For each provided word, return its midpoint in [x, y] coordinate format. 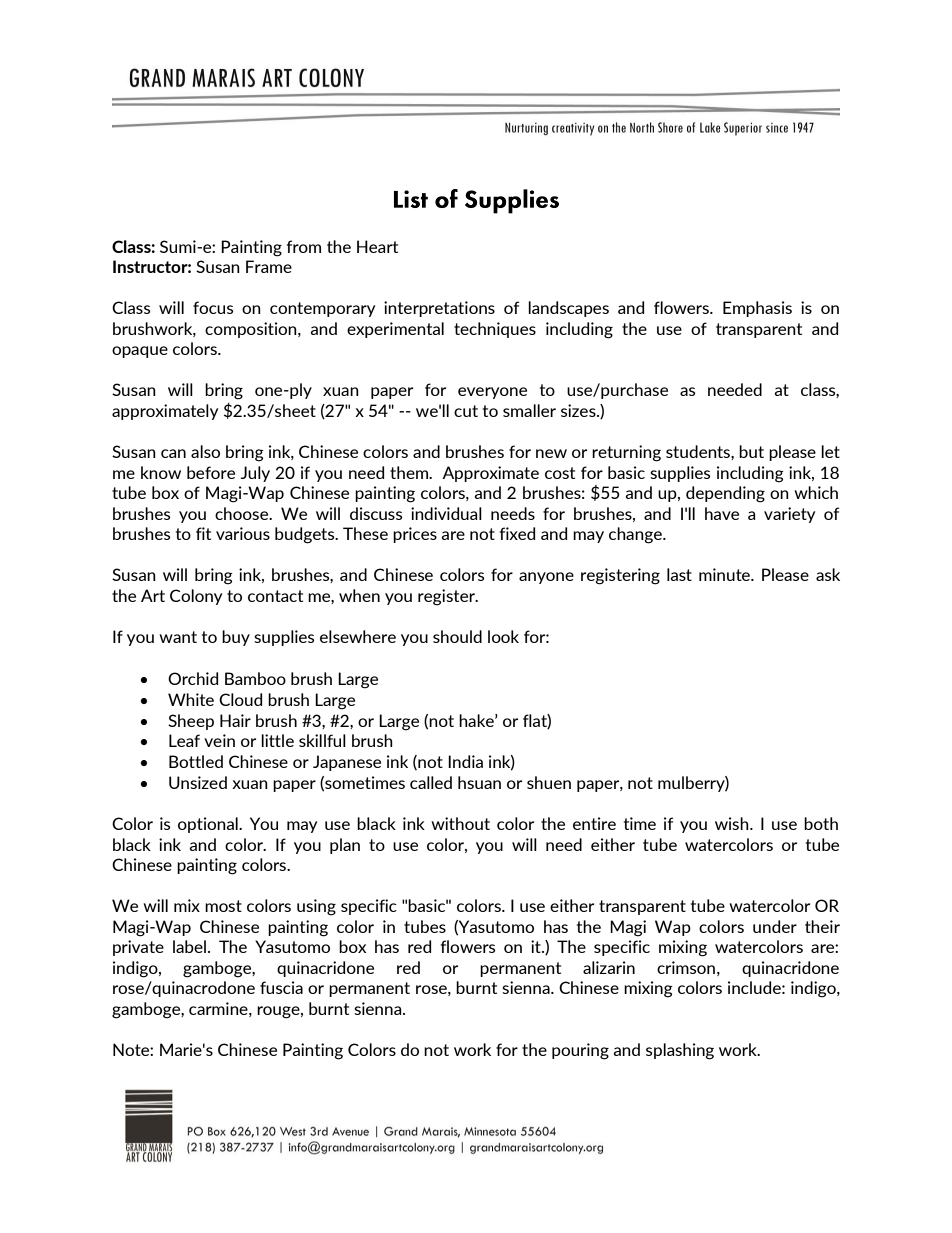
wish [733, 823]
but [751, 451]
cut [466, 411]
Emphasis [757, 309]
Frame [269, 266]
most [223, 906]
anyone [546, 578]
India [465, 761]
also [205, 451]
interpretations [439, 309]
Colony [196, 597]
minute [725, 574]
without [460, 823]
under [775, 926]
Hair [235, 720]
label [189, 946]
